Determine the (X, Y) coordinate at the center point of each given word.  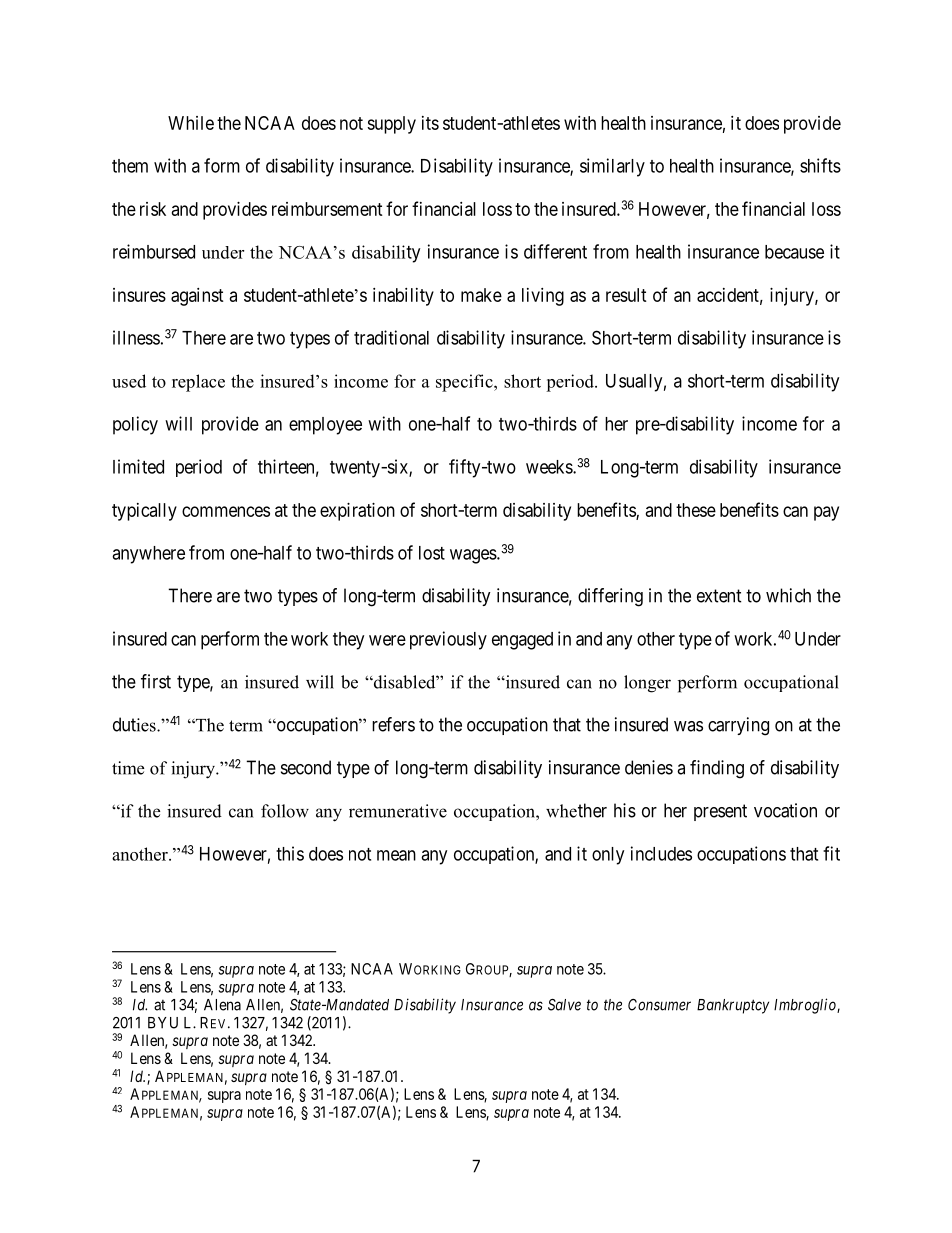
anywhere (148, 555)
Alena (222, 1005)
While (191, 123)
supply (391, 125)
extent (719, 596)
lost (432, 553)
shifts (820, 165)
